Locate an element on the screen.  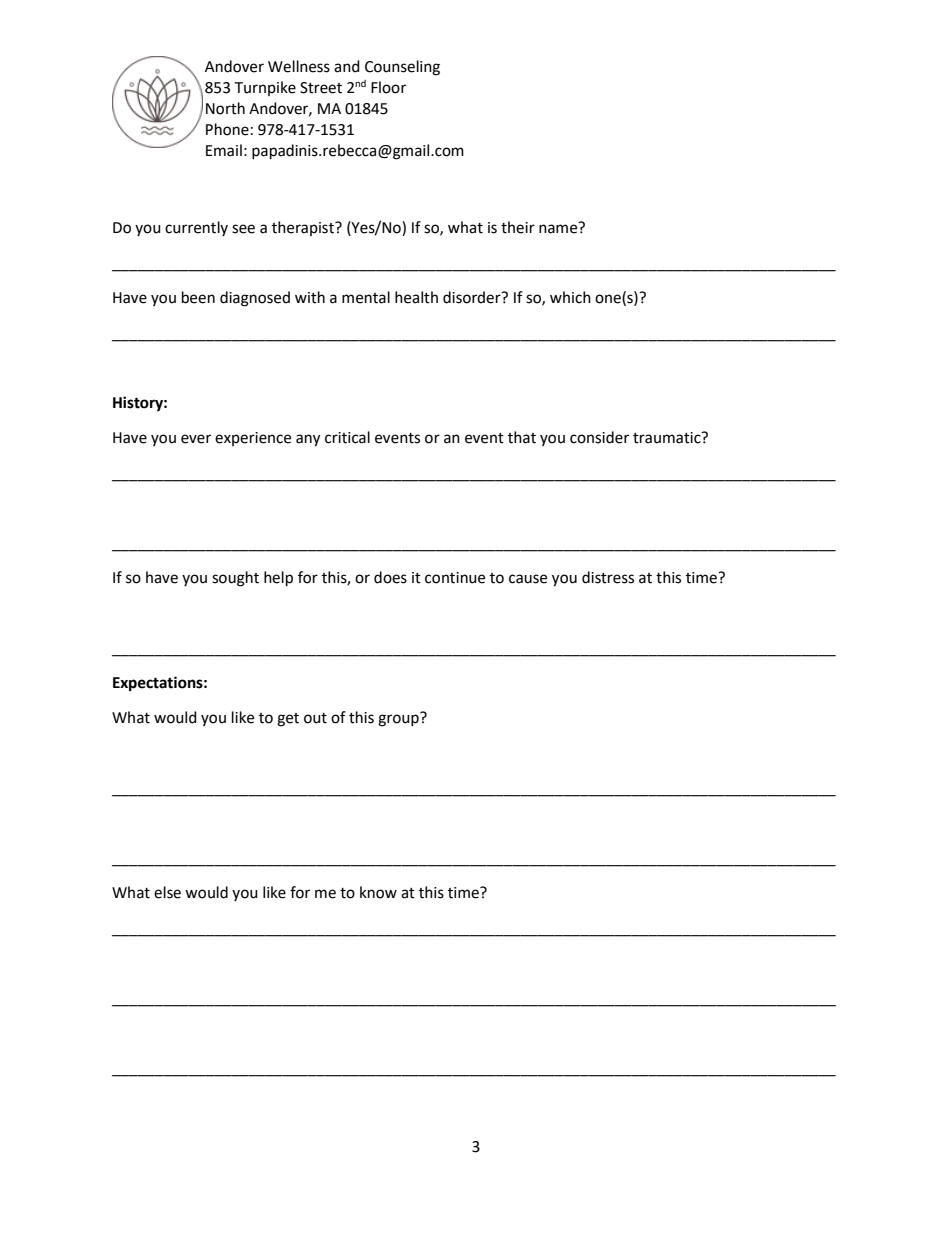
Floor is located at coordinates (388, 87).
